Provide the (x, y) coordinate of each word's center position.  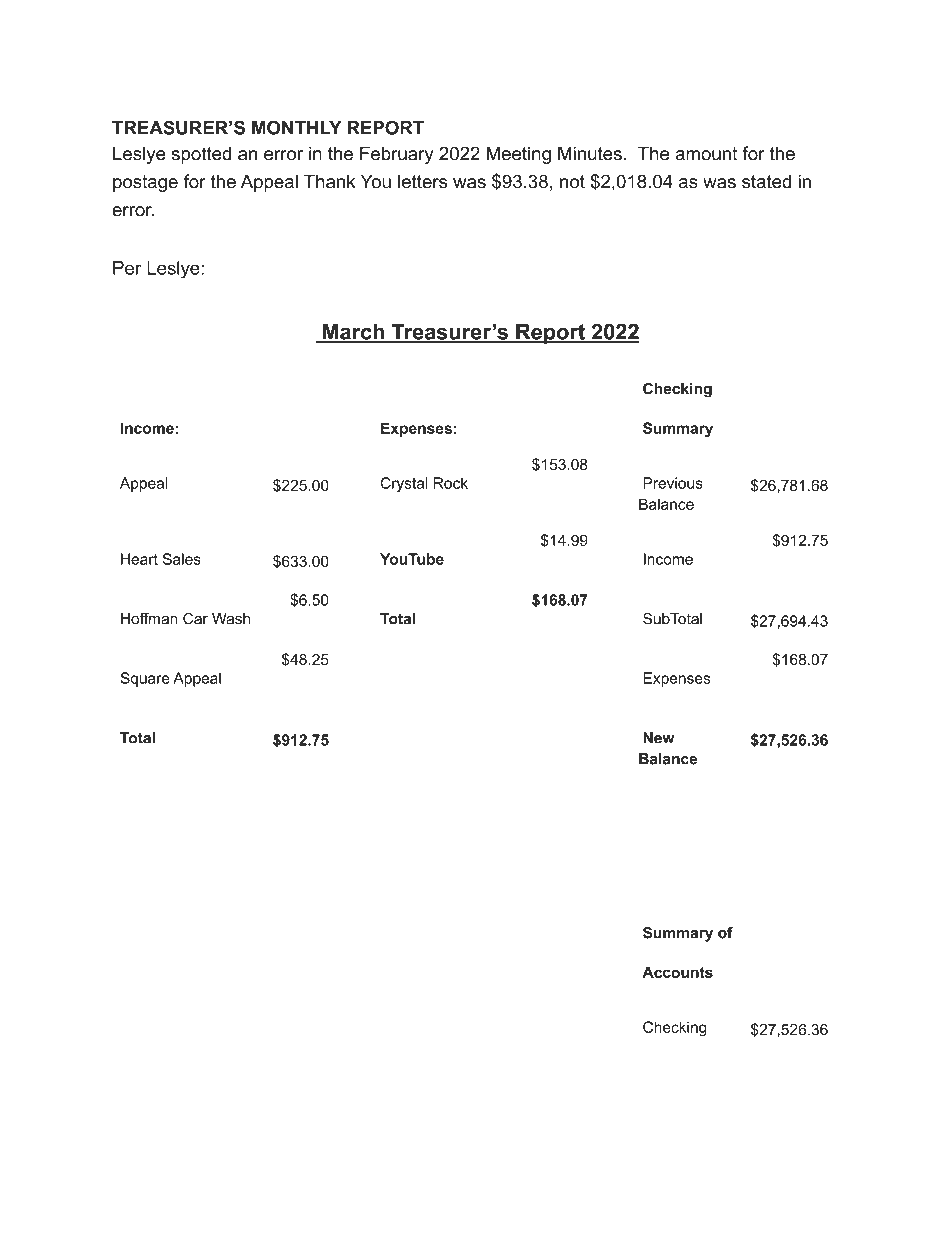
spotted (201, 155)
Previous (673, 483)
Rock (451, 483)
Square (145, 679)
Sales (182, 559)
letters (422, 181)
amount (706, 154)
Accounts (677, 972)
